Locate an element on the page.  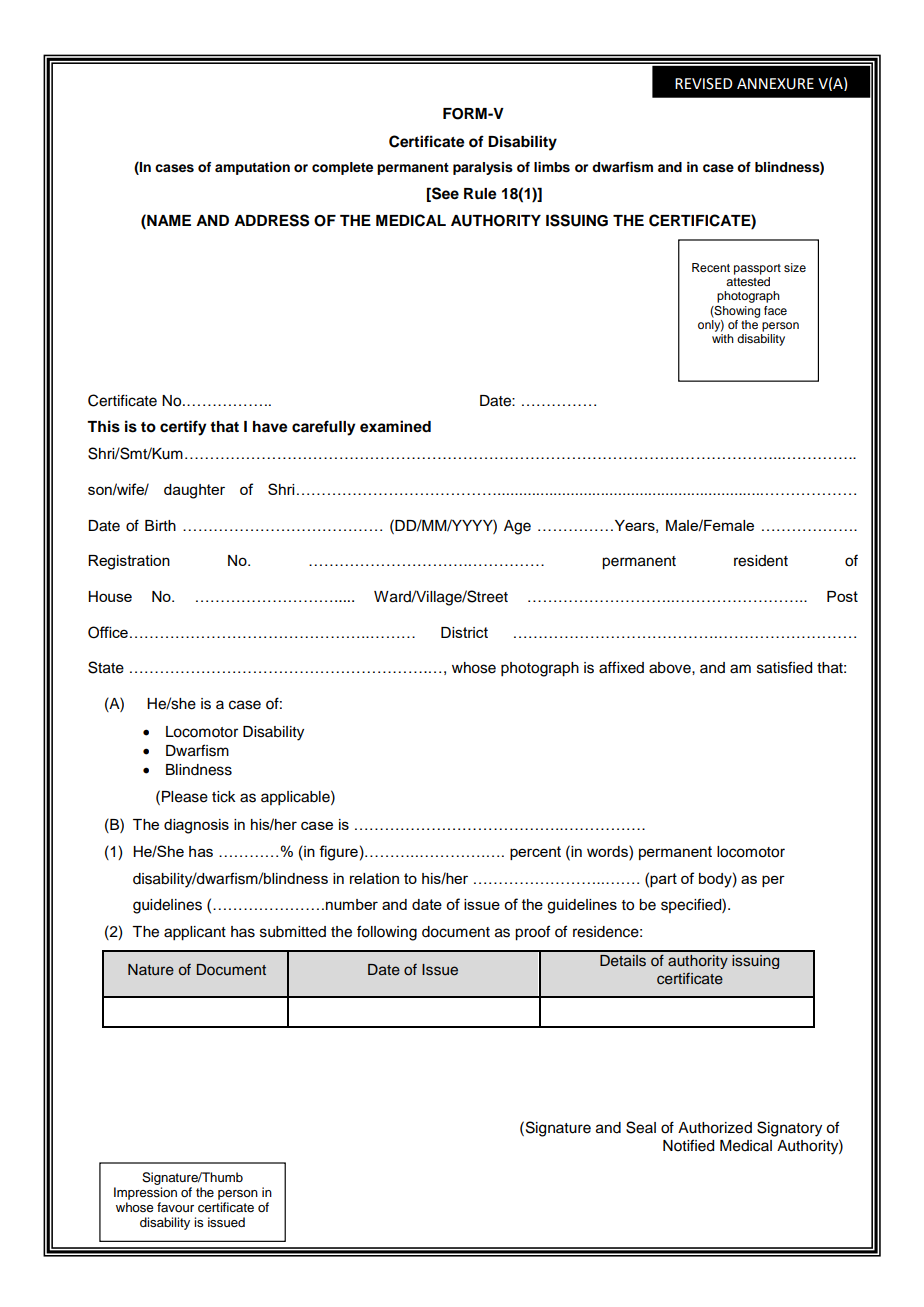
percent is located at coordinates (535, 853).
